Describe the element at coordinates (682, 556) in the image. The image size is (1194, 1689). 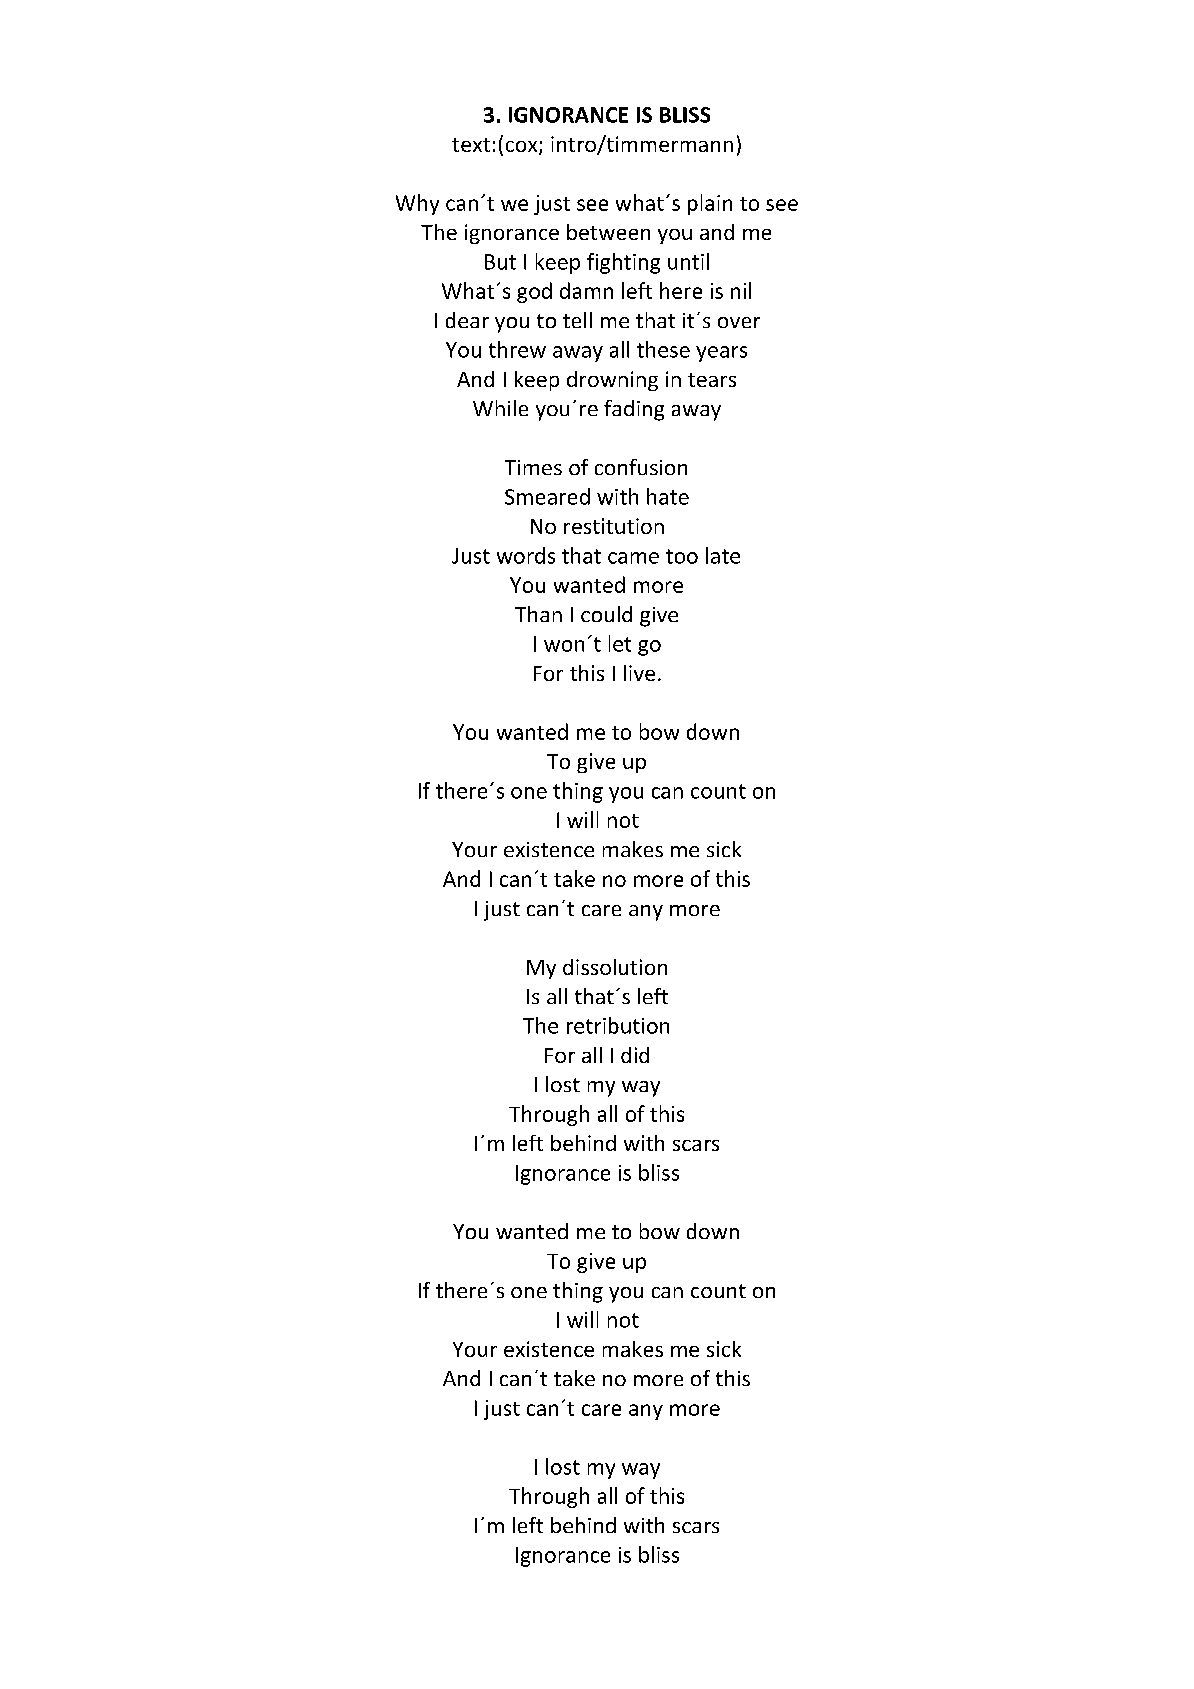
I see `too` at that location.
